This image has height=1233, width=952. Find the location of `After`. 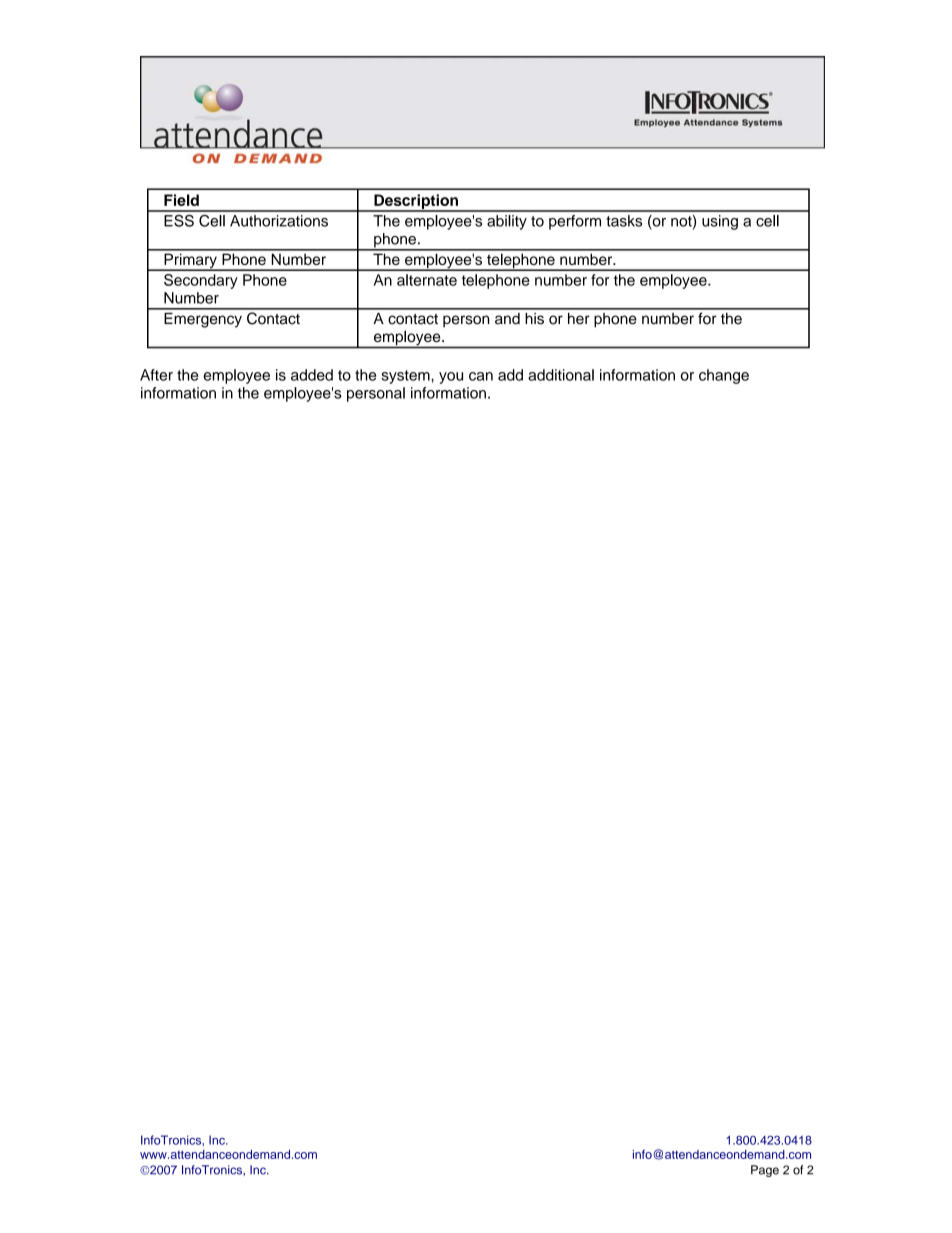

After is located at coordinates (156, 375).
